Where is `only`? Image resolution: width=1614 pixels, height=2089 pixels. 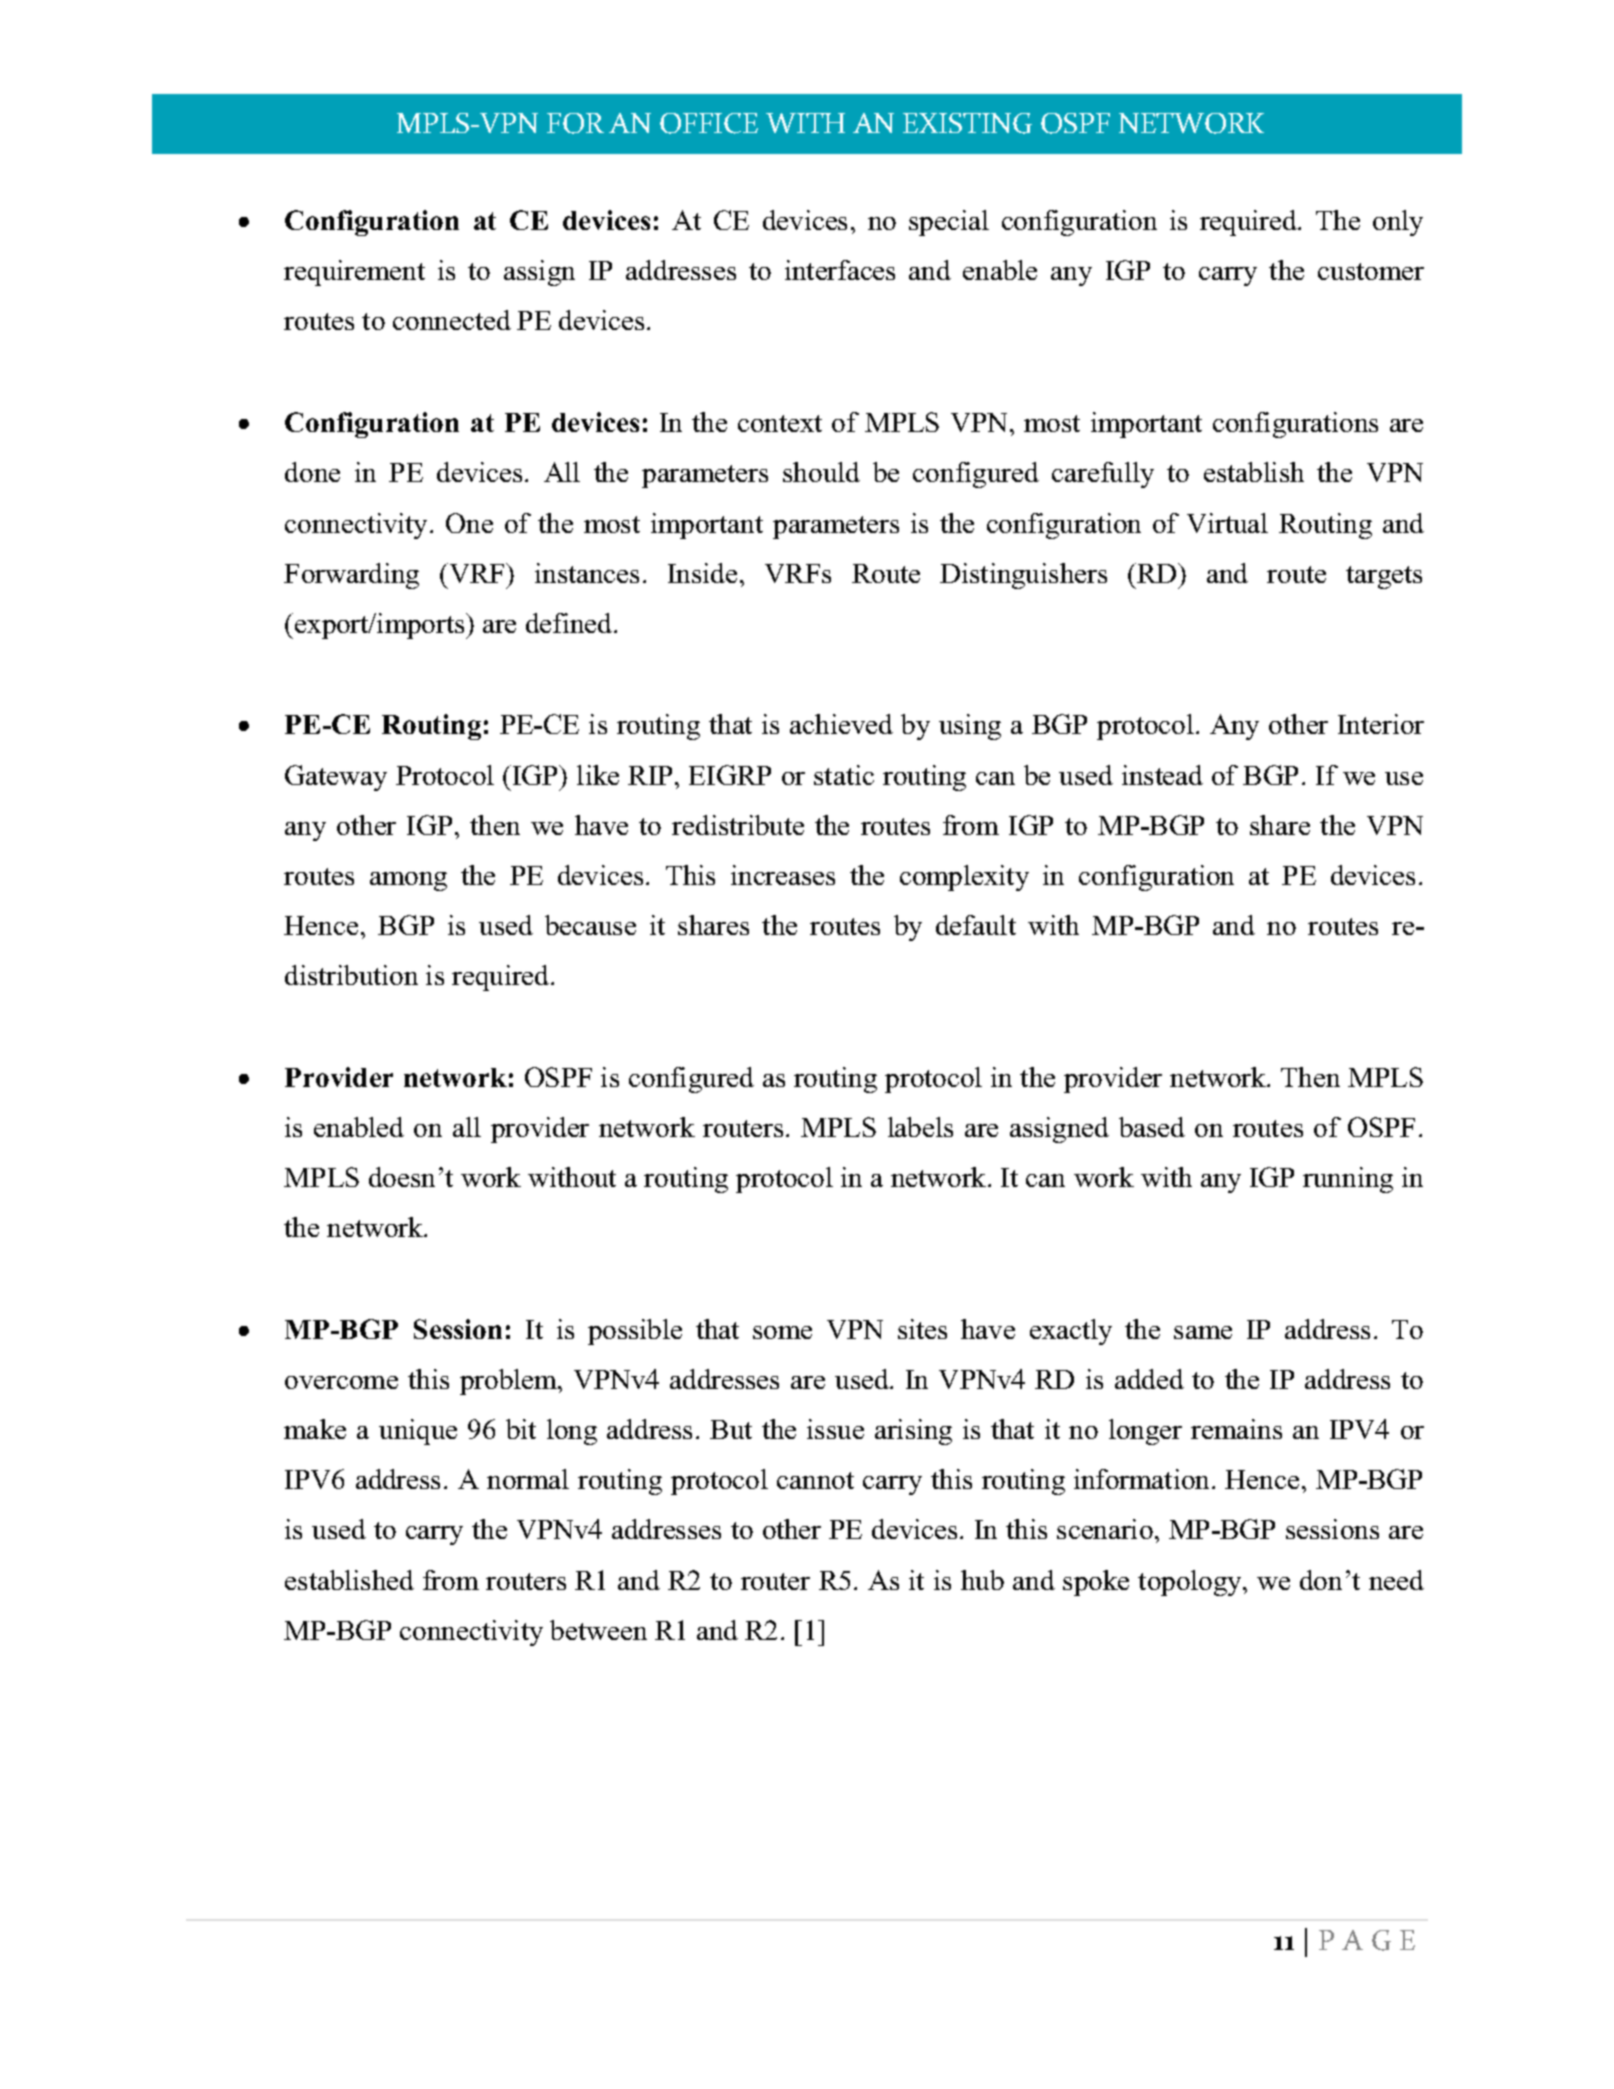 only is located at coordinates (1398, 223).
